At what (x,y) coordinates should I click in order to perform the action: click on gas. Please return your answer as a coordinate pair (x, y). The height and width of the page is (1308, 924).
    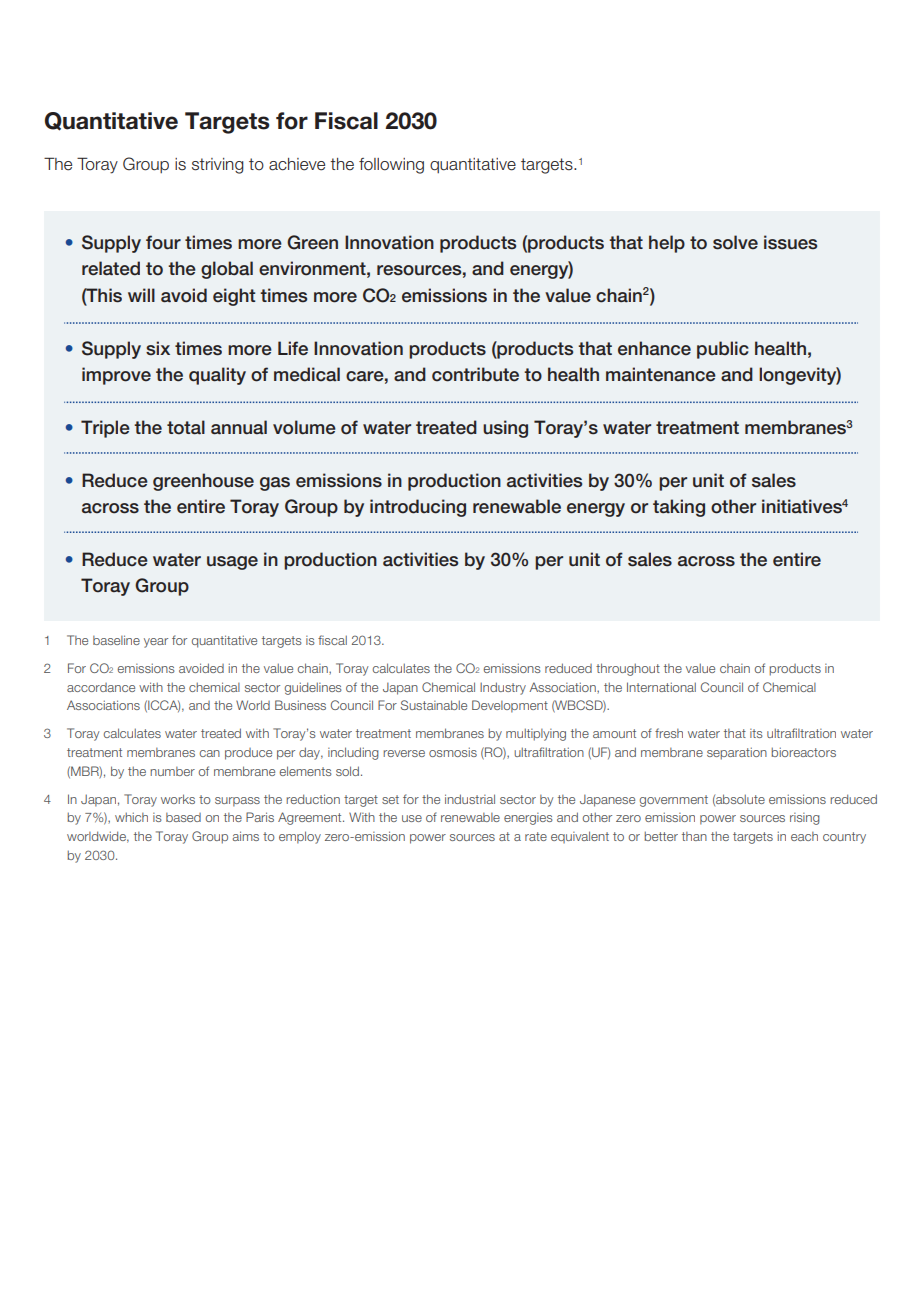
    Looking at the image, I should click on (275, 484).
